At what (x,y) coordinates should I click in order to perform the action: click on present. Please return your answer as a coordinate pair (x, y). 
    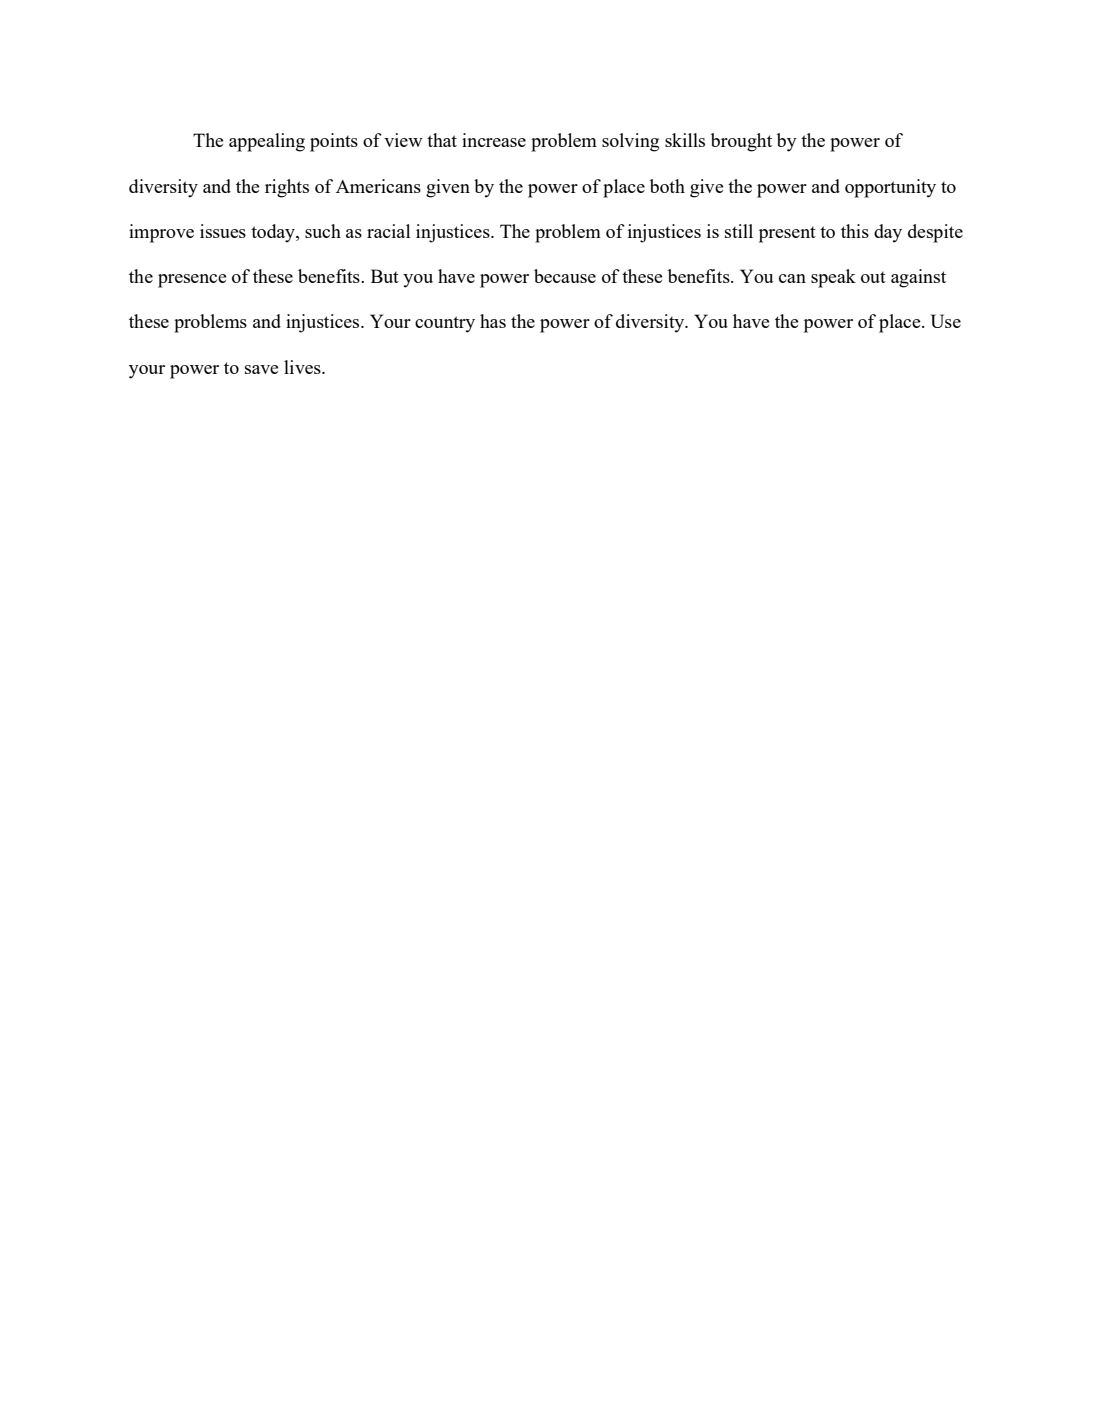
    Looking at the image, I should click on (787, 234).
